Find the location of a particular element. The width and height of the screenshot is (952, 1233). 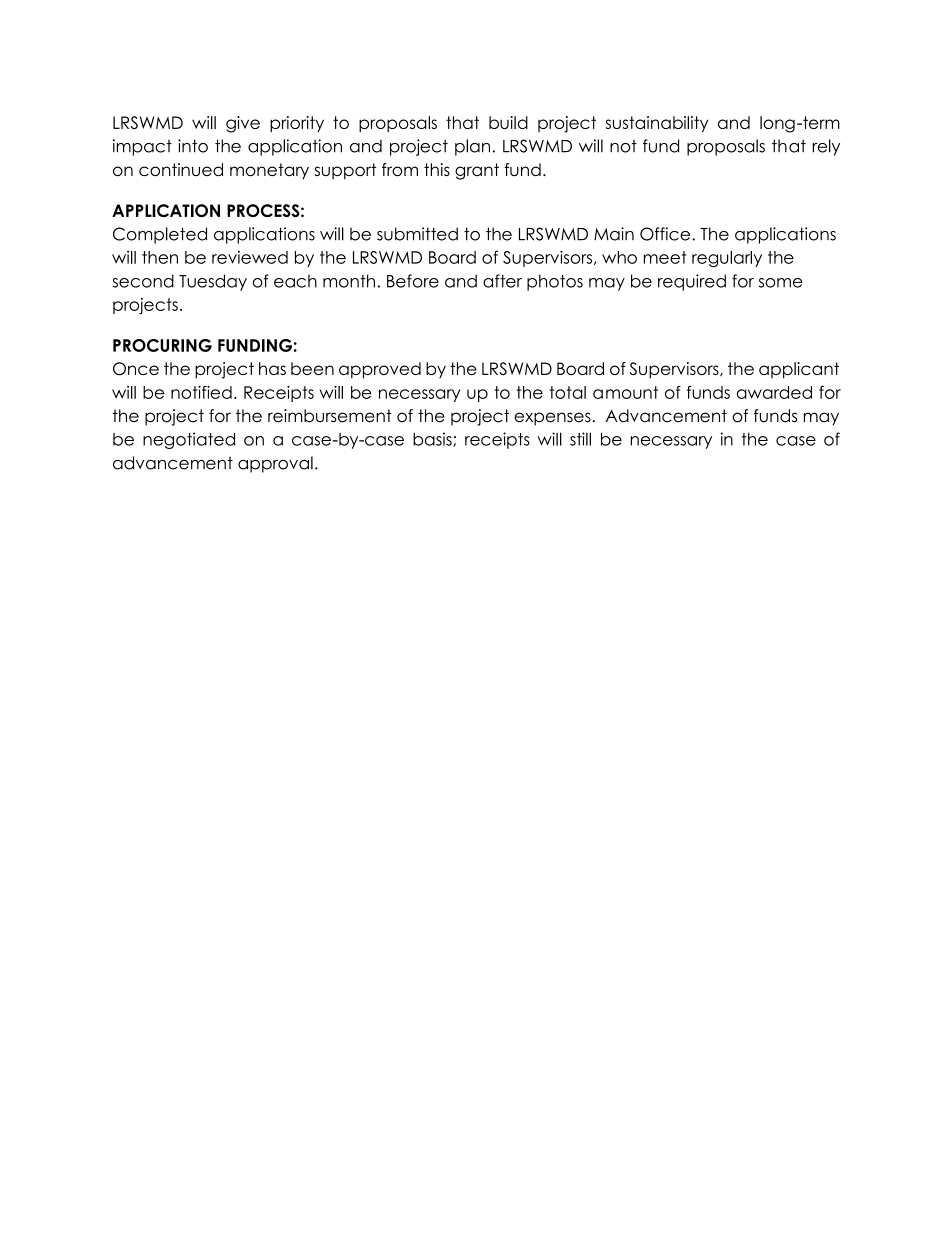

Office is located at coordinates (666, 234).
